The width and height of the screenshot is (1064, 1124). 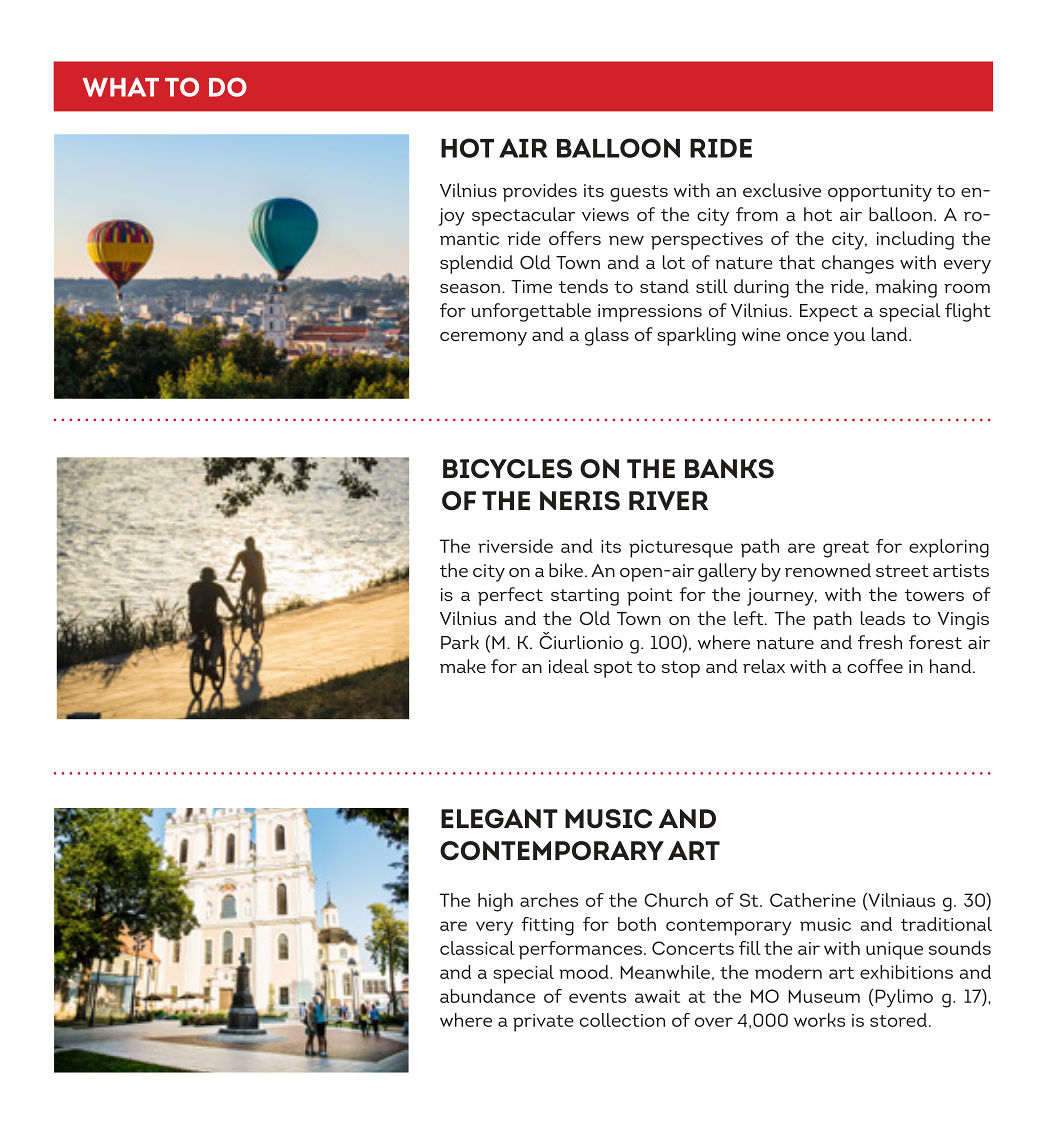 What do you see at coordinates (543, 1023) in the screenshot?
I see `private` at bounding box center [543, 1023].
